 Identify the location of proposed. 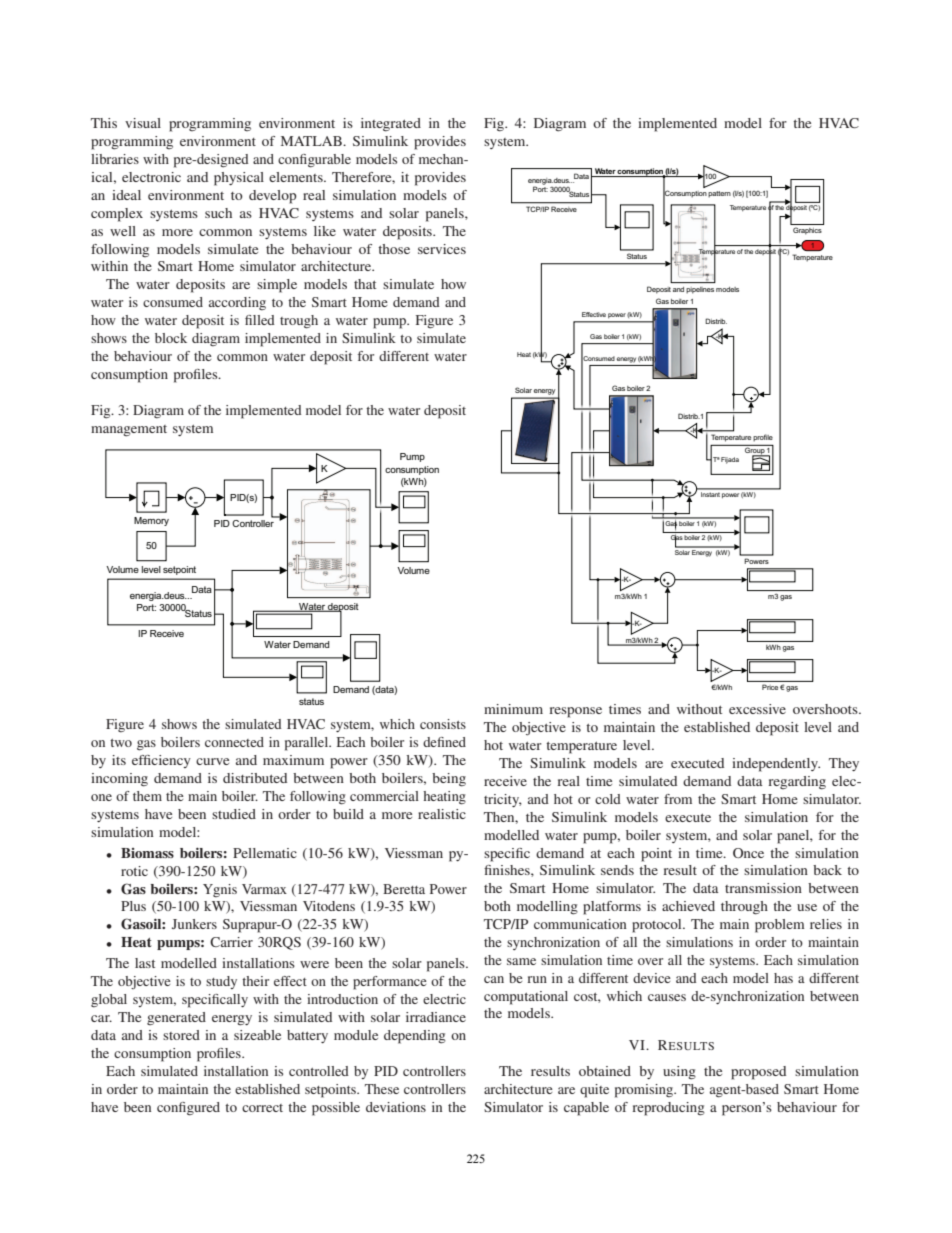
(758, 1073).
